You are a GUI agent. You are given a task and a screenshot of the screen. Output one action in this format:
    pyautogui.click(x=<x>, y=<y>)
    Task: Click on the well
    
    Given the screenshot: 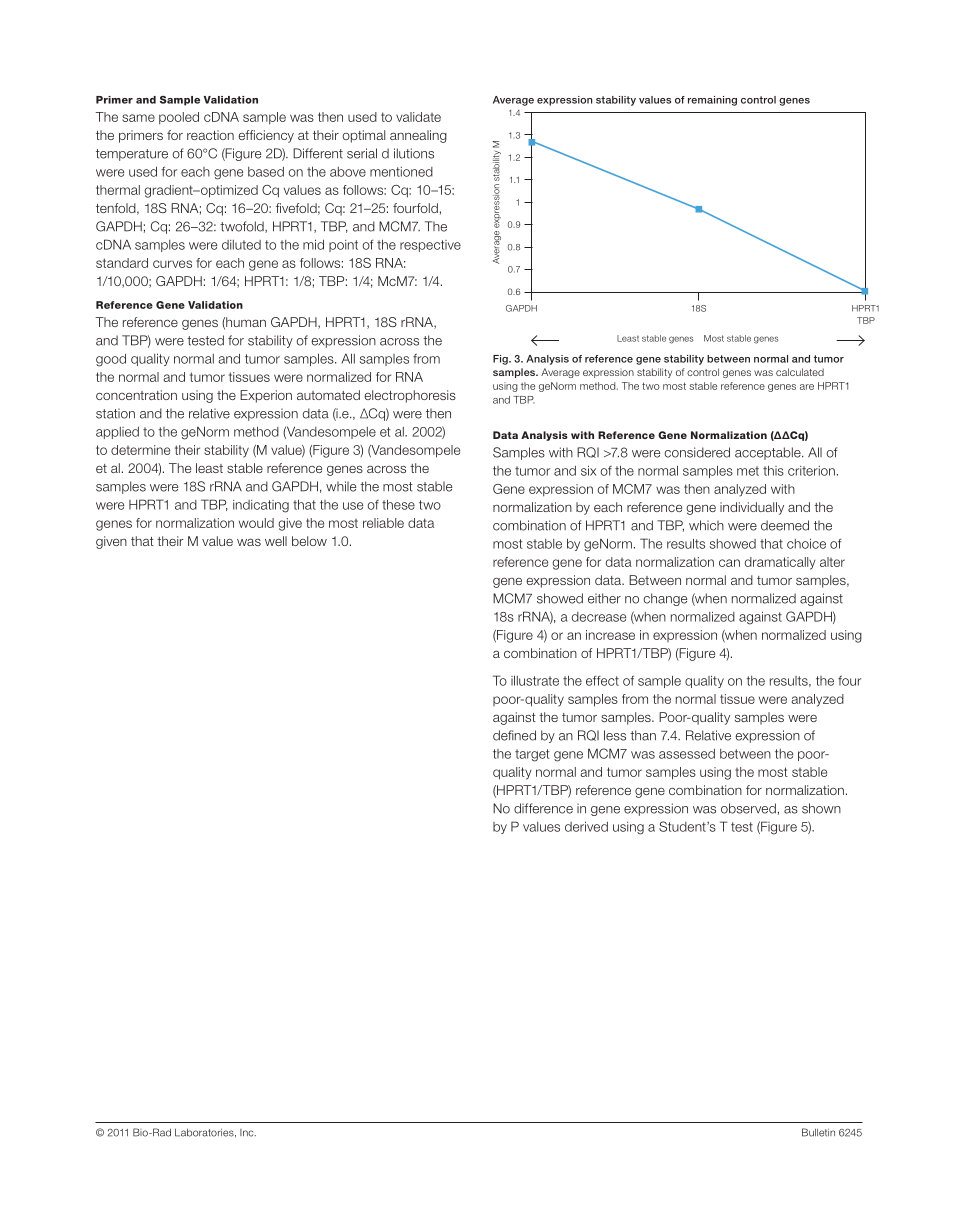 What is the action you would take?
    pyautogui.click(x=276, y=541)
